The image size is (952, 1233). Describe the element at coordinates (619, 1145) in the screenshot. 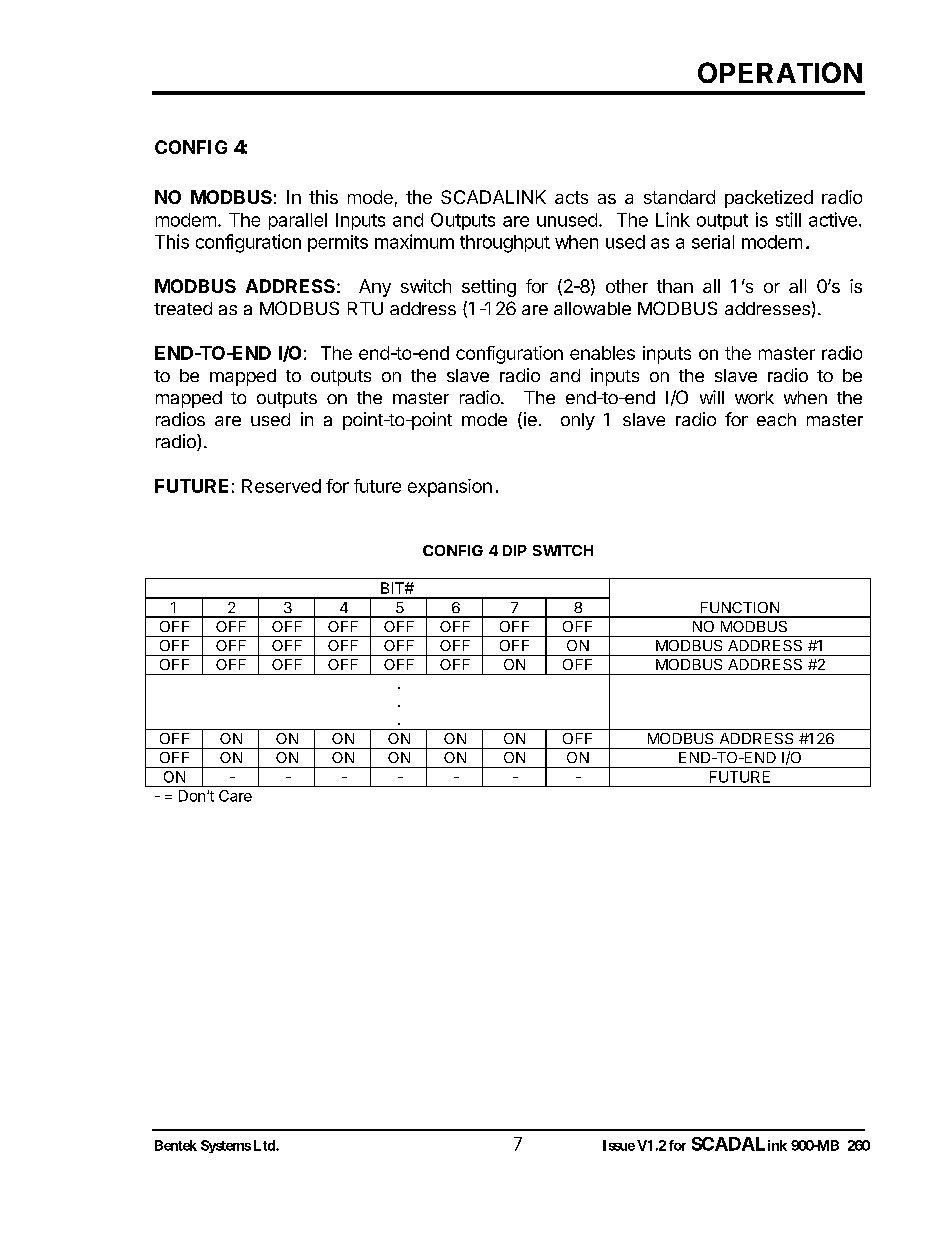

I see `Issue` at that location.
